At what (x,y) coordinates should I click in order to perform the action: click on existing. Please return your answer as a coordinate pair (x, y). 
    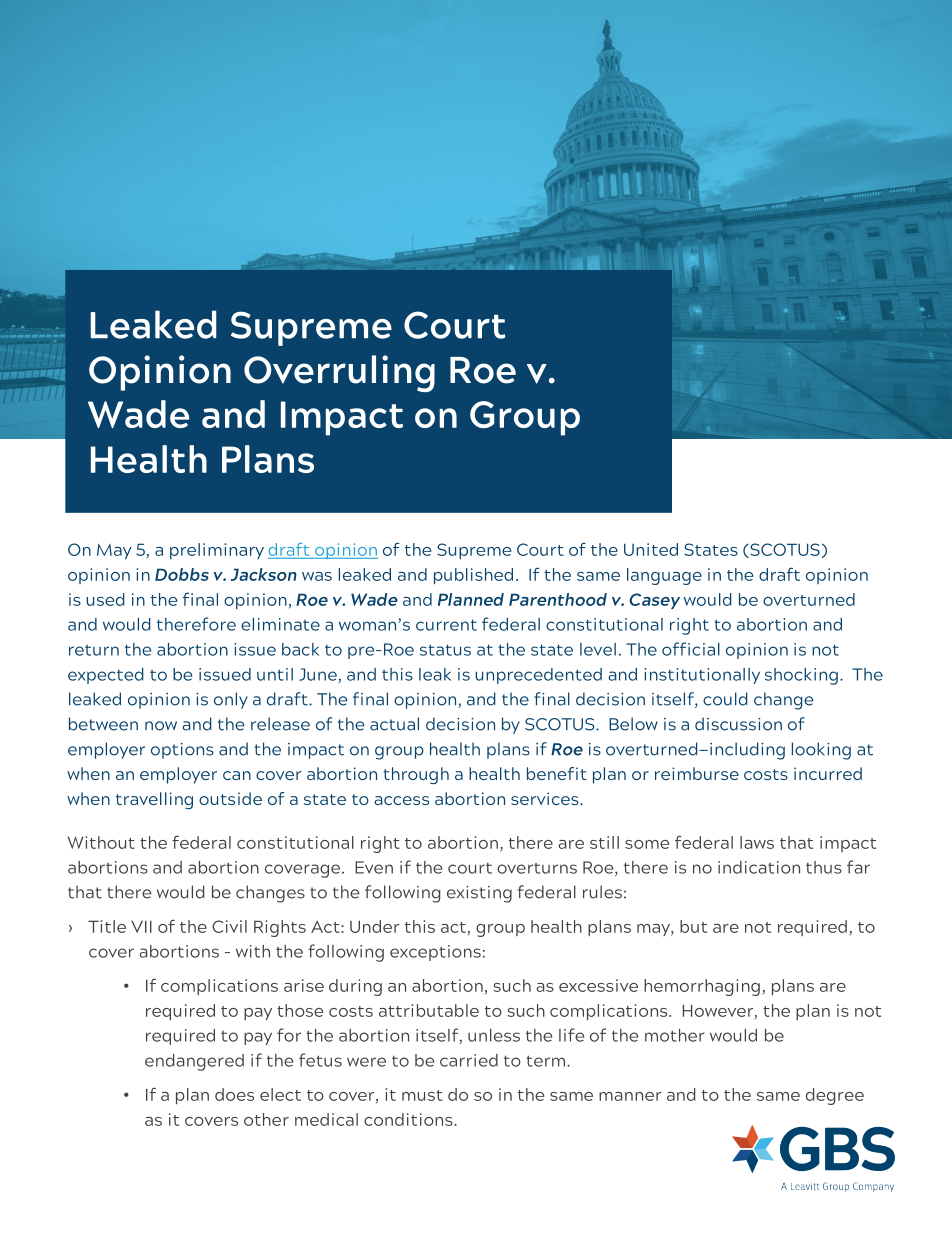
    Looking at the image, I should click on (479, 894).
